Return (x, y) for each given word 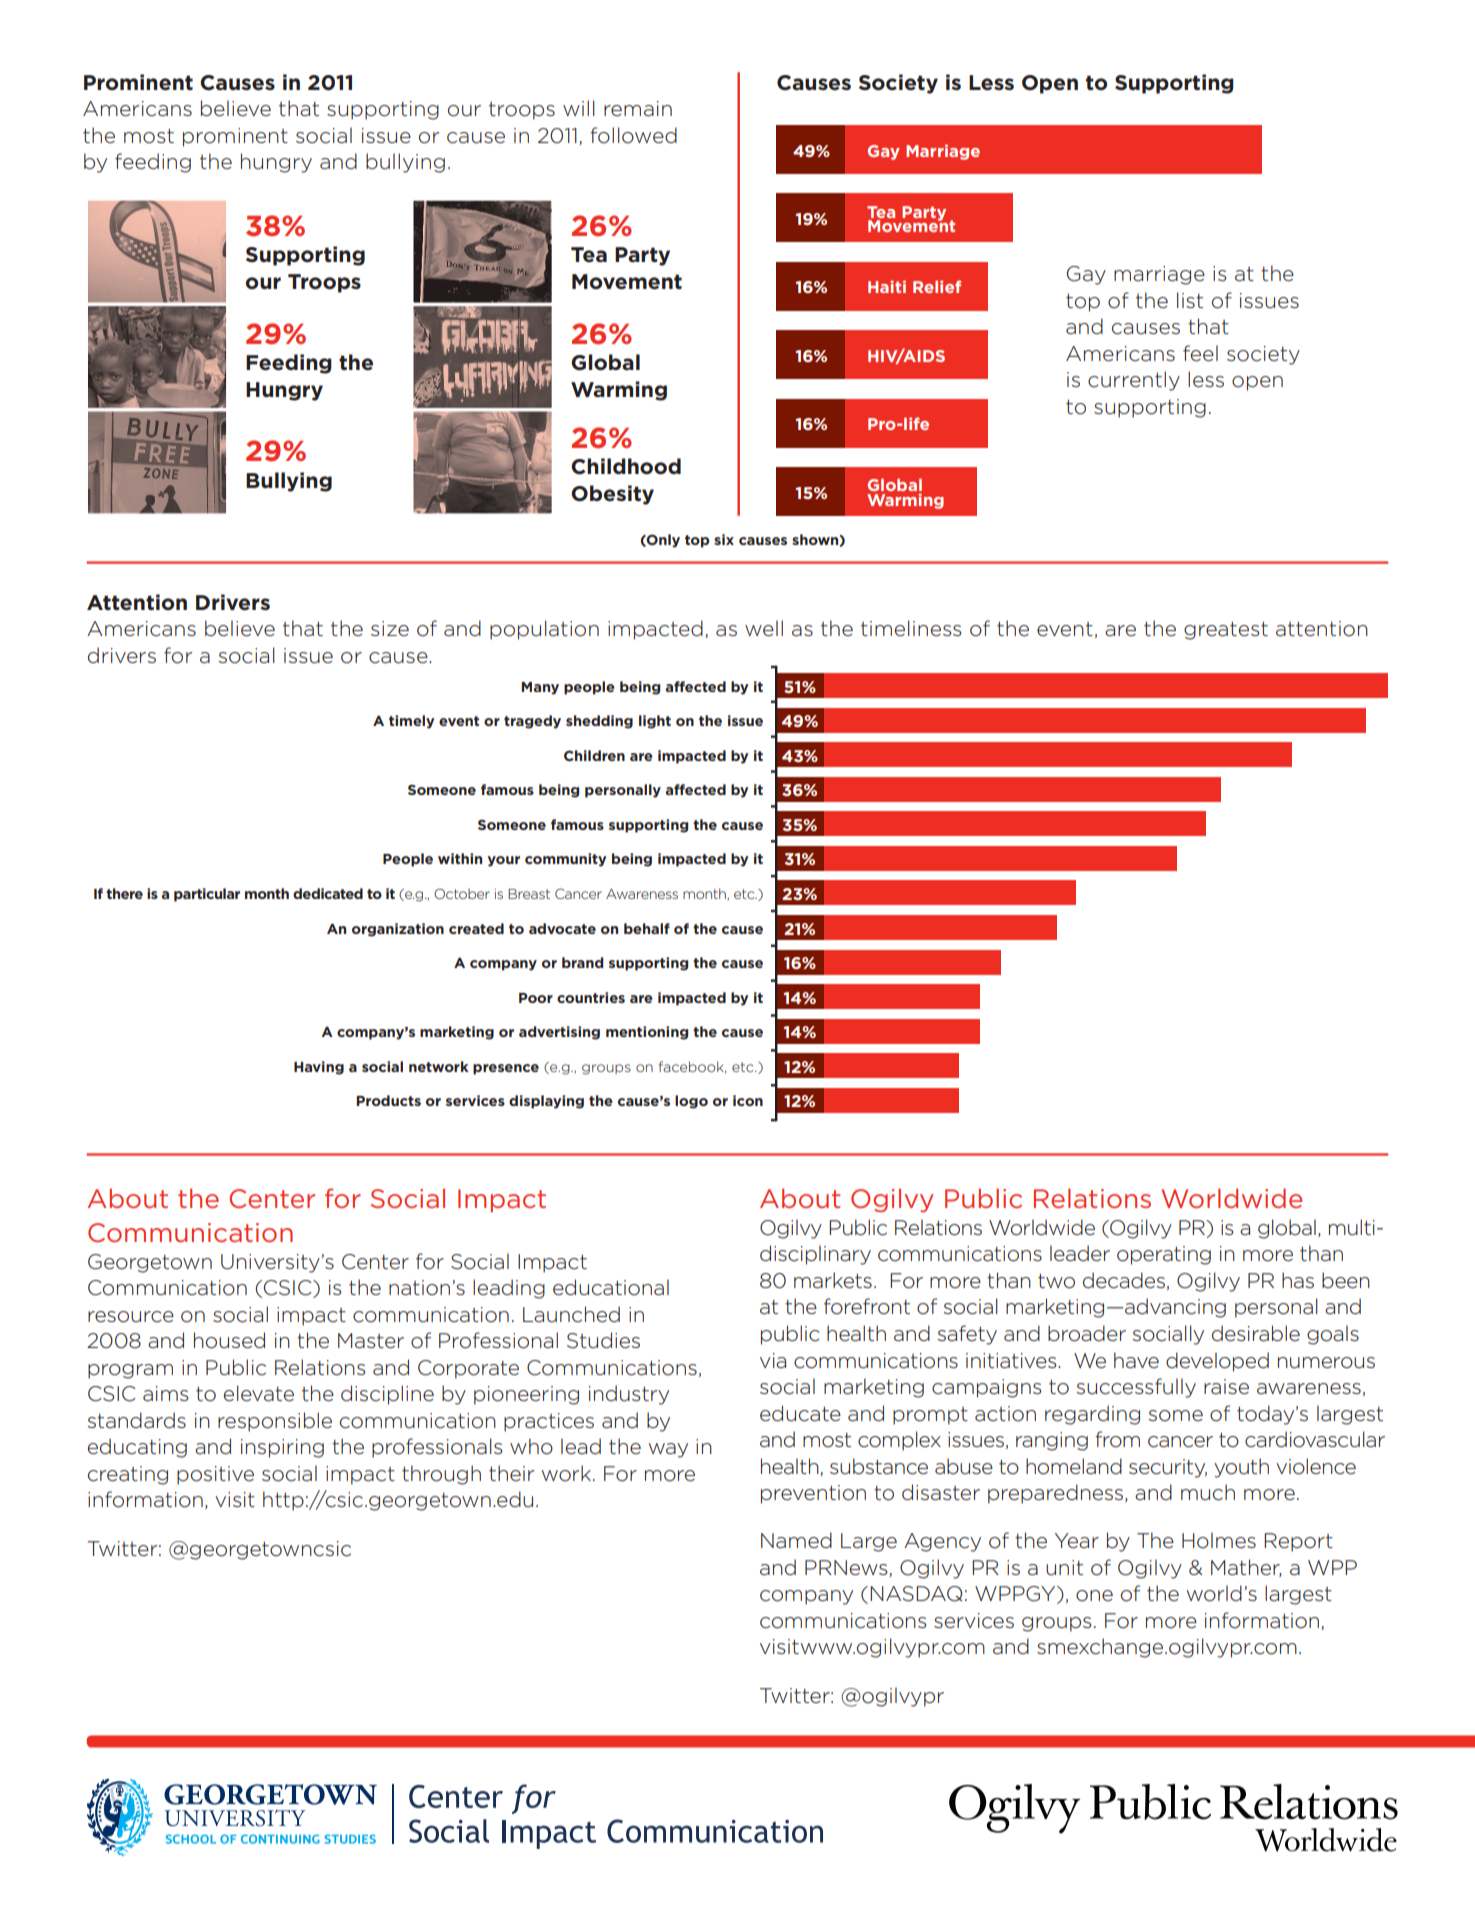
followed (633, 135)
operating (1164, 1255)
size (390, 628)
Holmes (1219, 1540)
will (579, 108)
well (764, 628)
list (1190, 300)
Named (796, 1540)
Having (319, 1068)
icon (748, 1100)
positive (215, 1475)
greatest (1226, 631)
